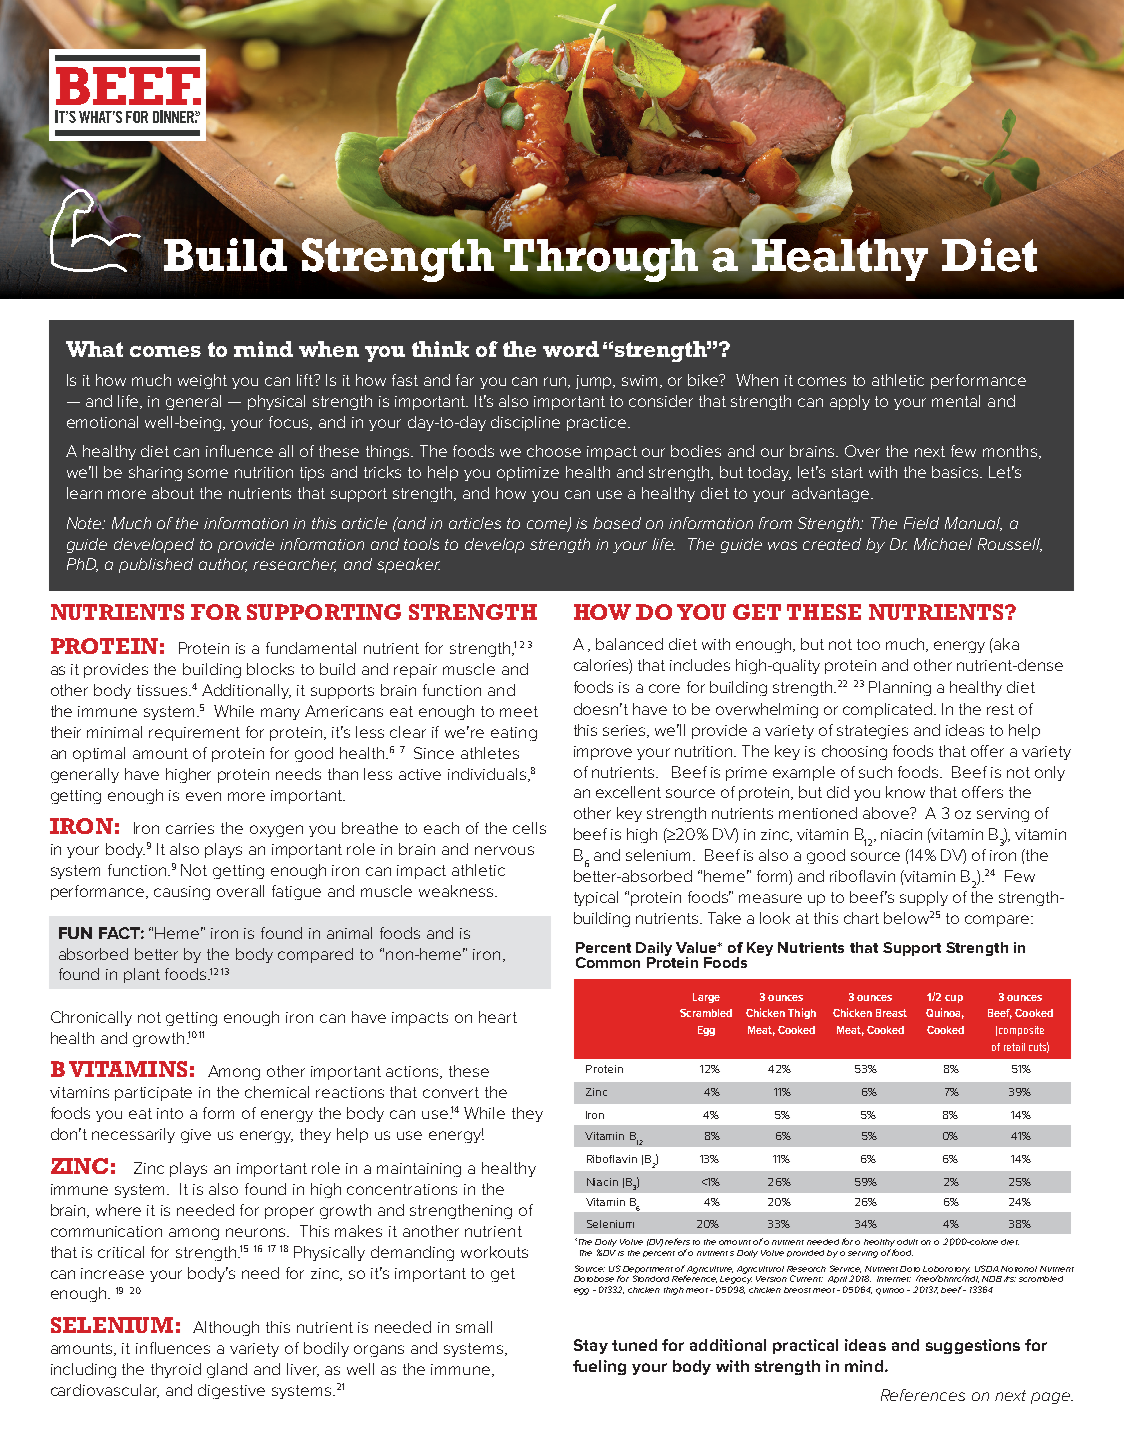 This page has width=1124, height=1455. Describe the element at coordinates (202, 381) in the page. I see `weight` at that location.
